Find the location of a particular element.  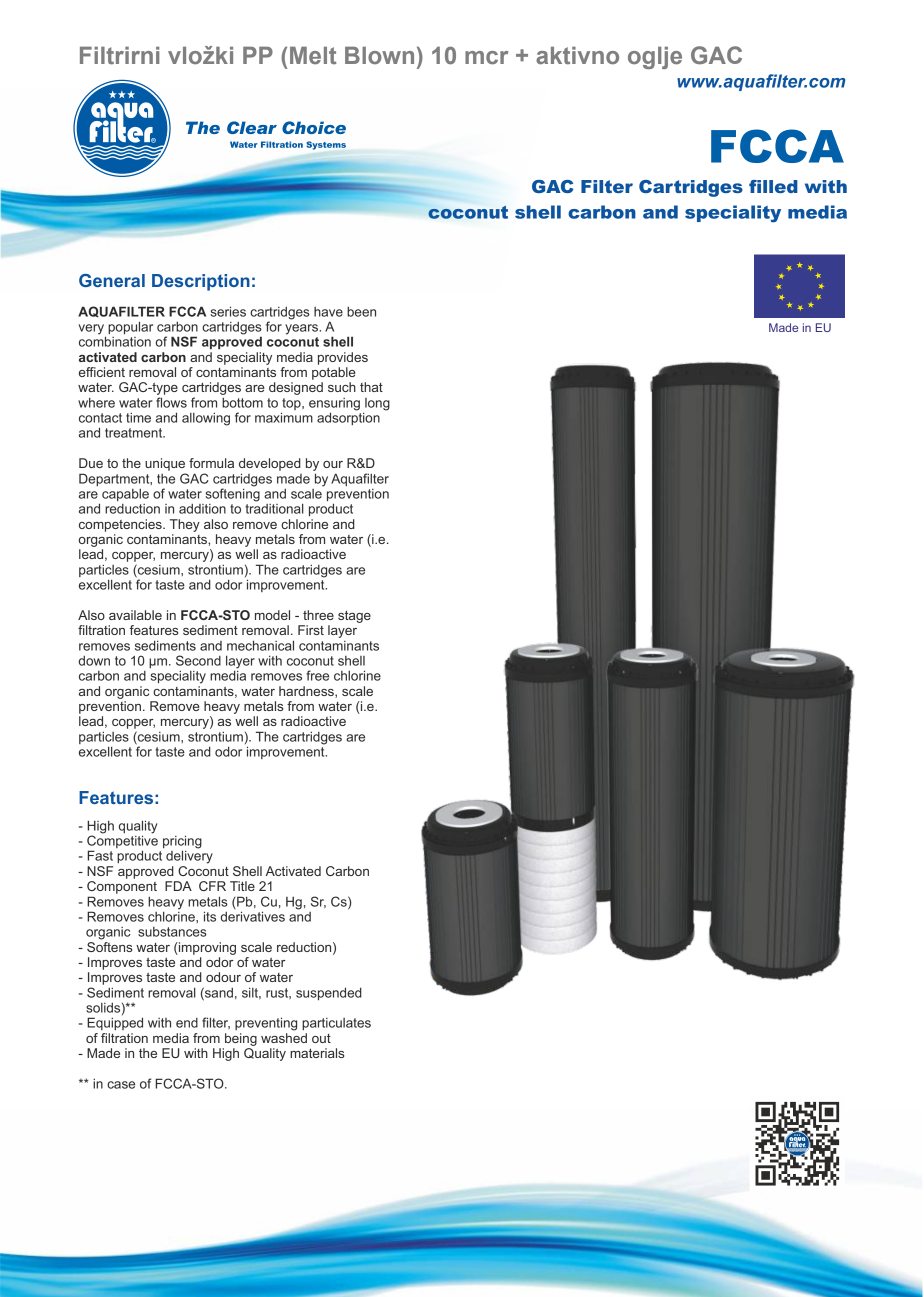

Title is located at coordinates (242, 886).
